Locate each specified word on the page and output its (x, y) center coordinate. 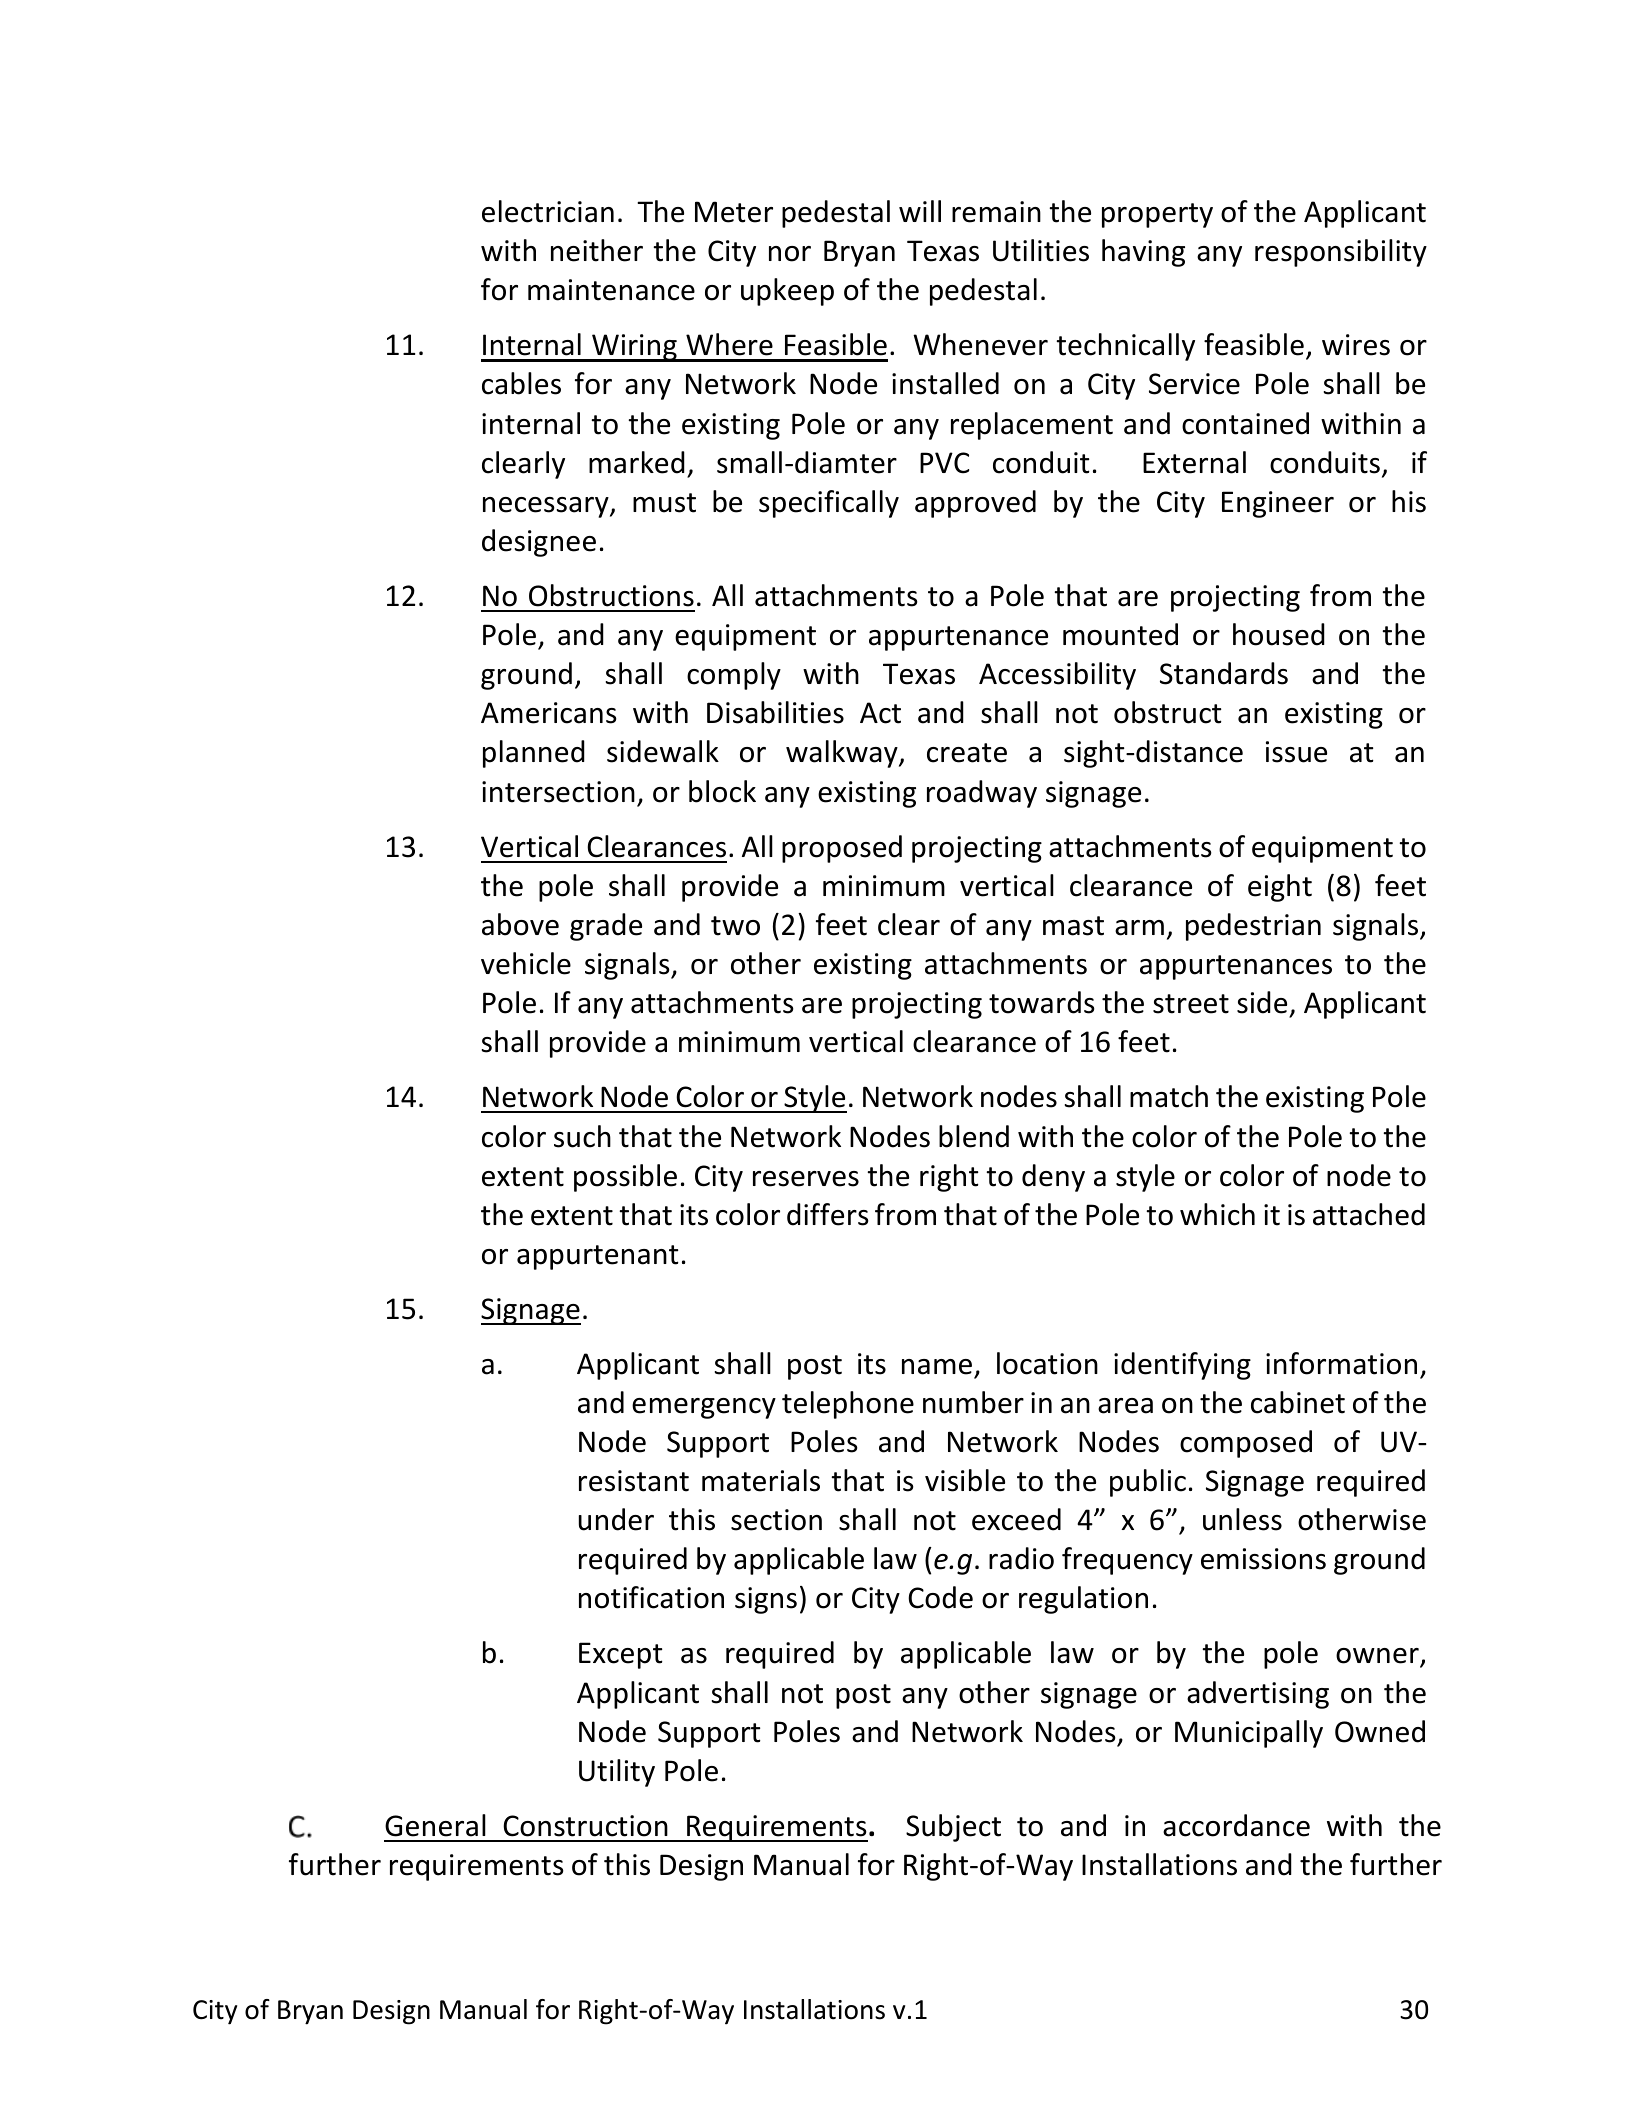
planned (534, 754)
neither (597, 250)
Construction (585, 1826)
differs (828, 1214)
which (1217, 1214)
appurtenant (598, 1257)
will (920, 211)
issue (1296, 752)
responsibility (1341, 253)
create (967, 753)
